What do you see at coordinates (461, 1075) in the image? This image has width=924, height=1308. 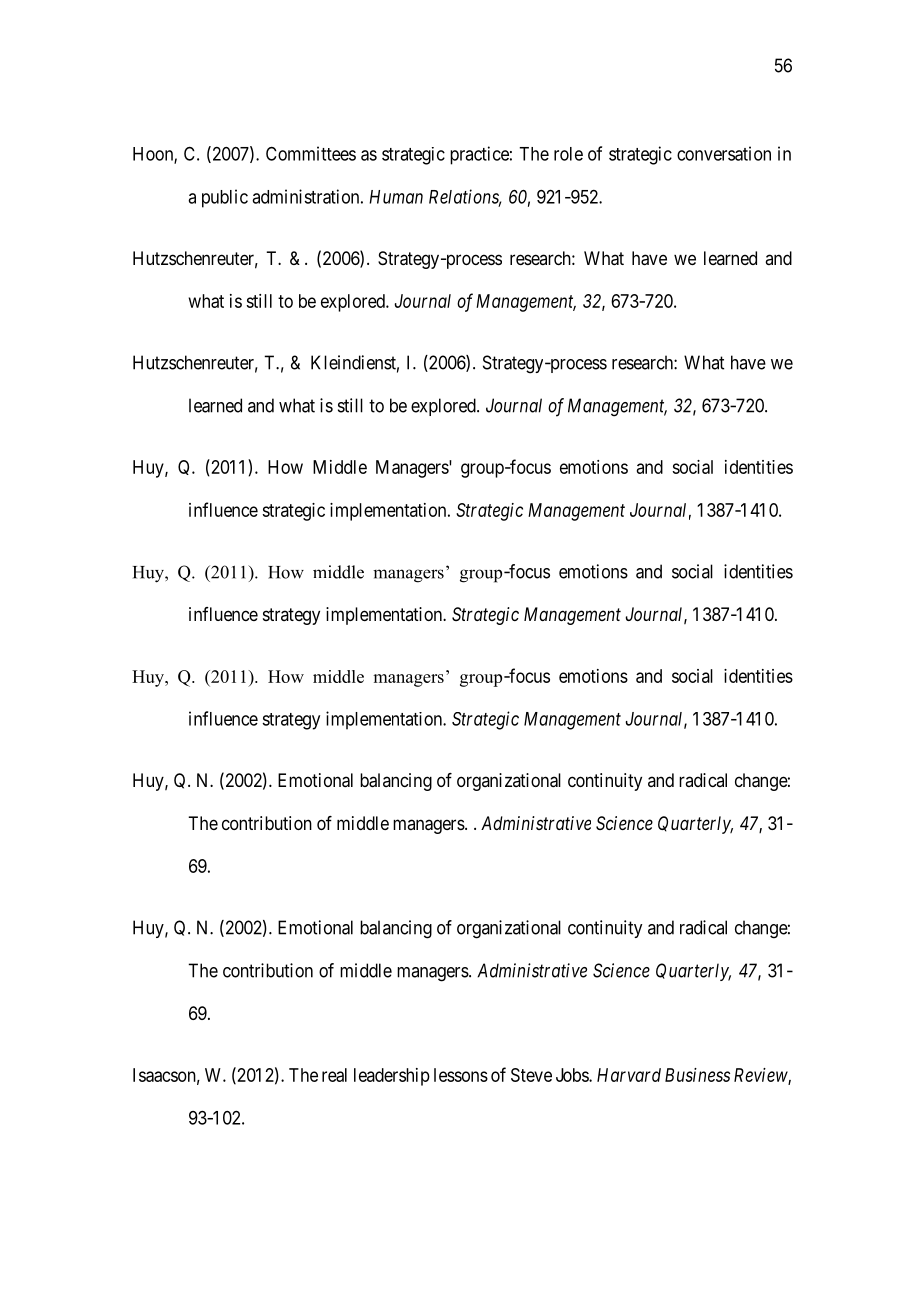 I see `lessons` at bounding box center [461, 1075].
